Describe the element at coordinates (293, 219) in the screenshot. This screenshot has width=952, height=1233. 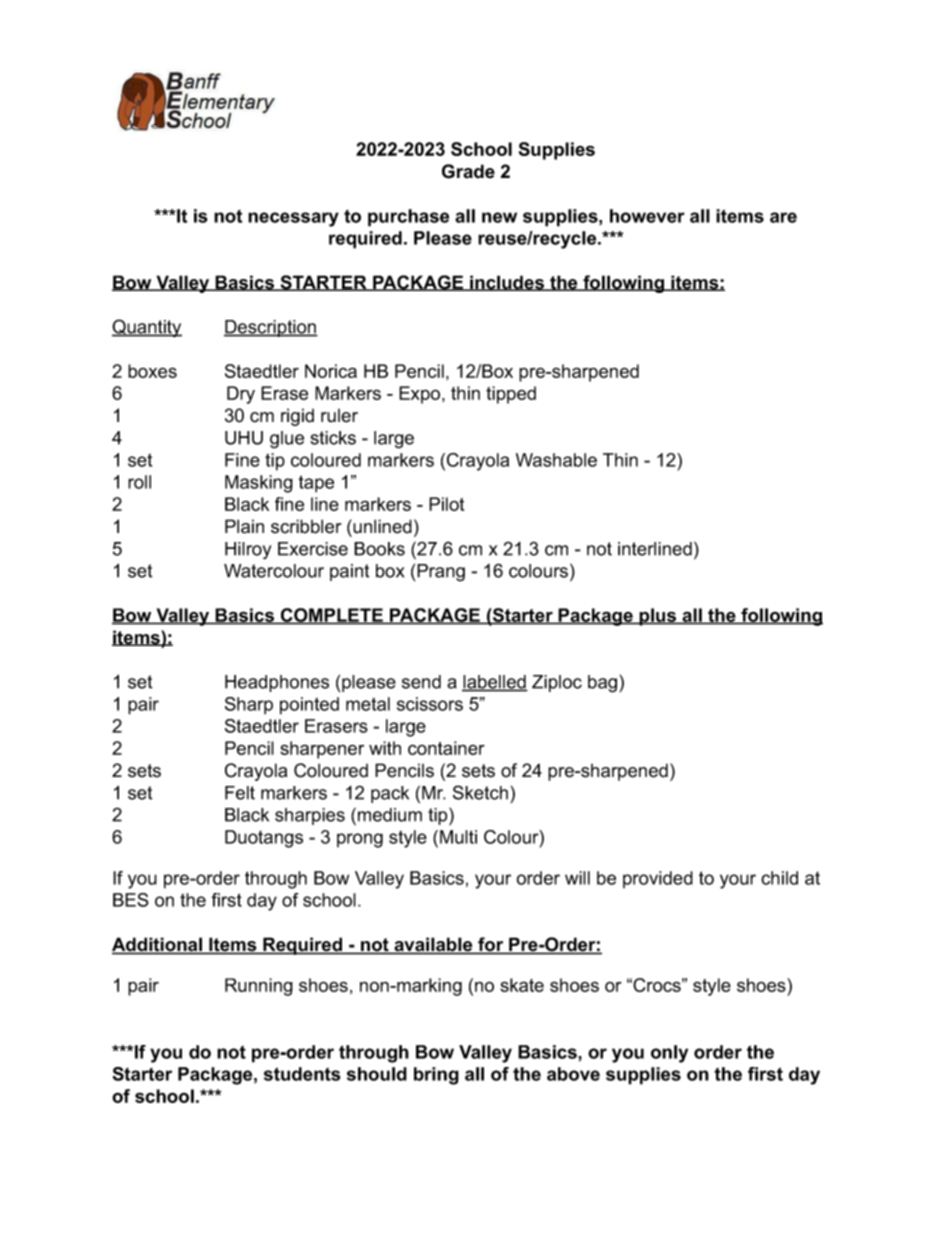
I see `necessary` at that location.
